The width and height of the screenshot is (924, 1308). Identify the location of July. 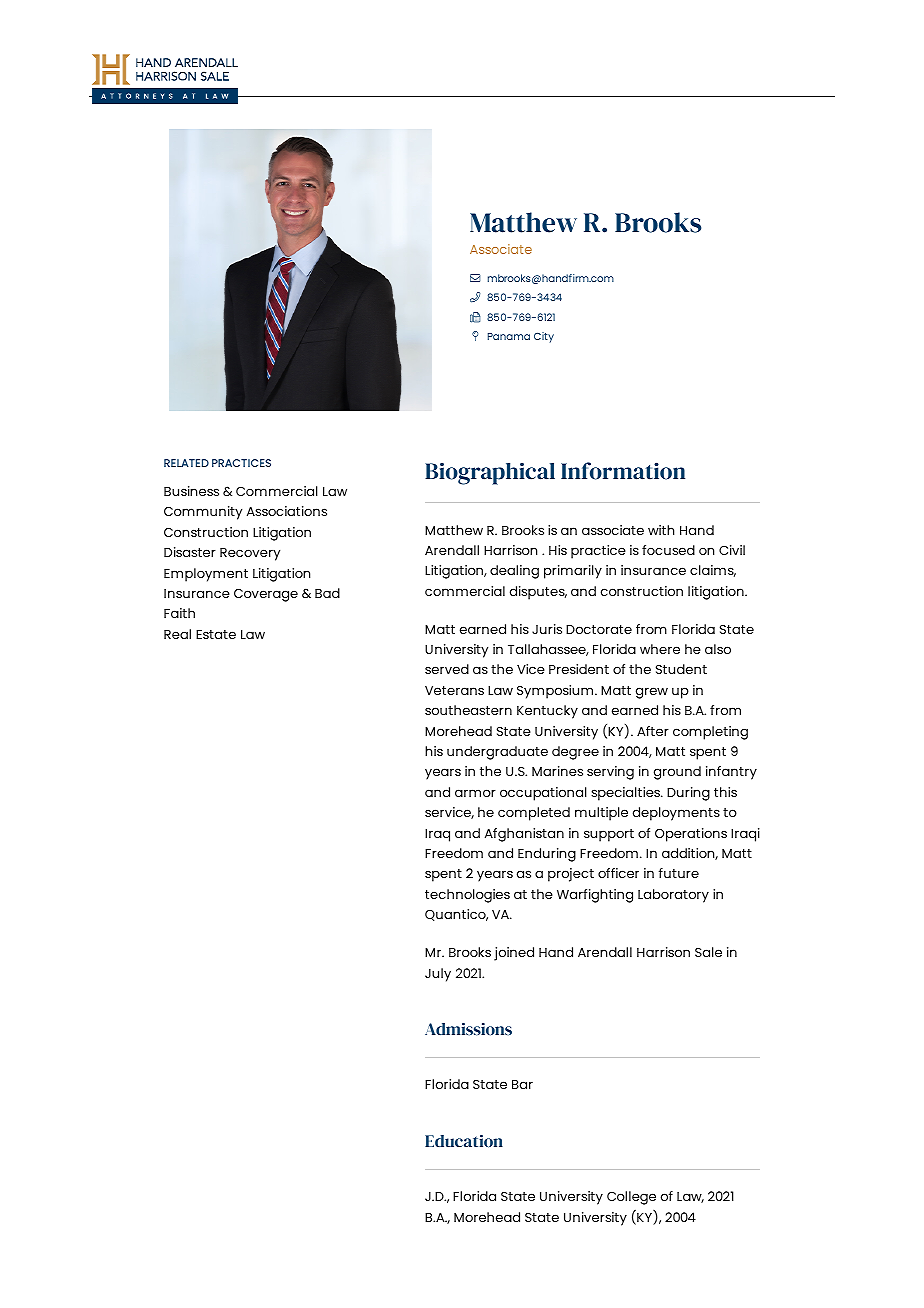
(438, 975).
